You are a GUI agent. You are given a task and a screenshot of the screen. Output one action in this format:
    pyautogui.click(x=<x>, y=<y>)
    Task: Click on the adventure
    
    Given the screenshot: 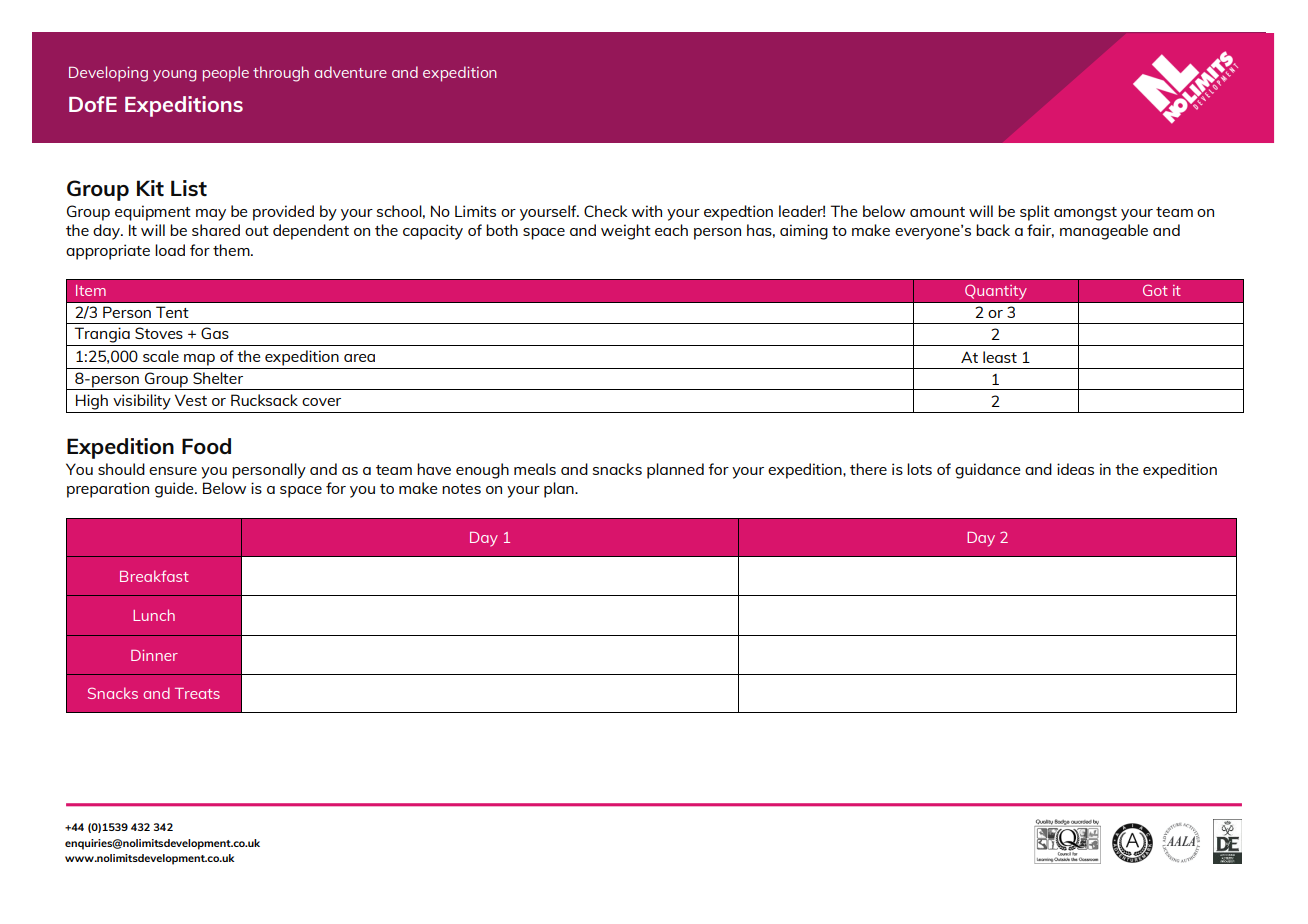 What is the action you would take?
    pyautogui.click(x=350, y=72)
